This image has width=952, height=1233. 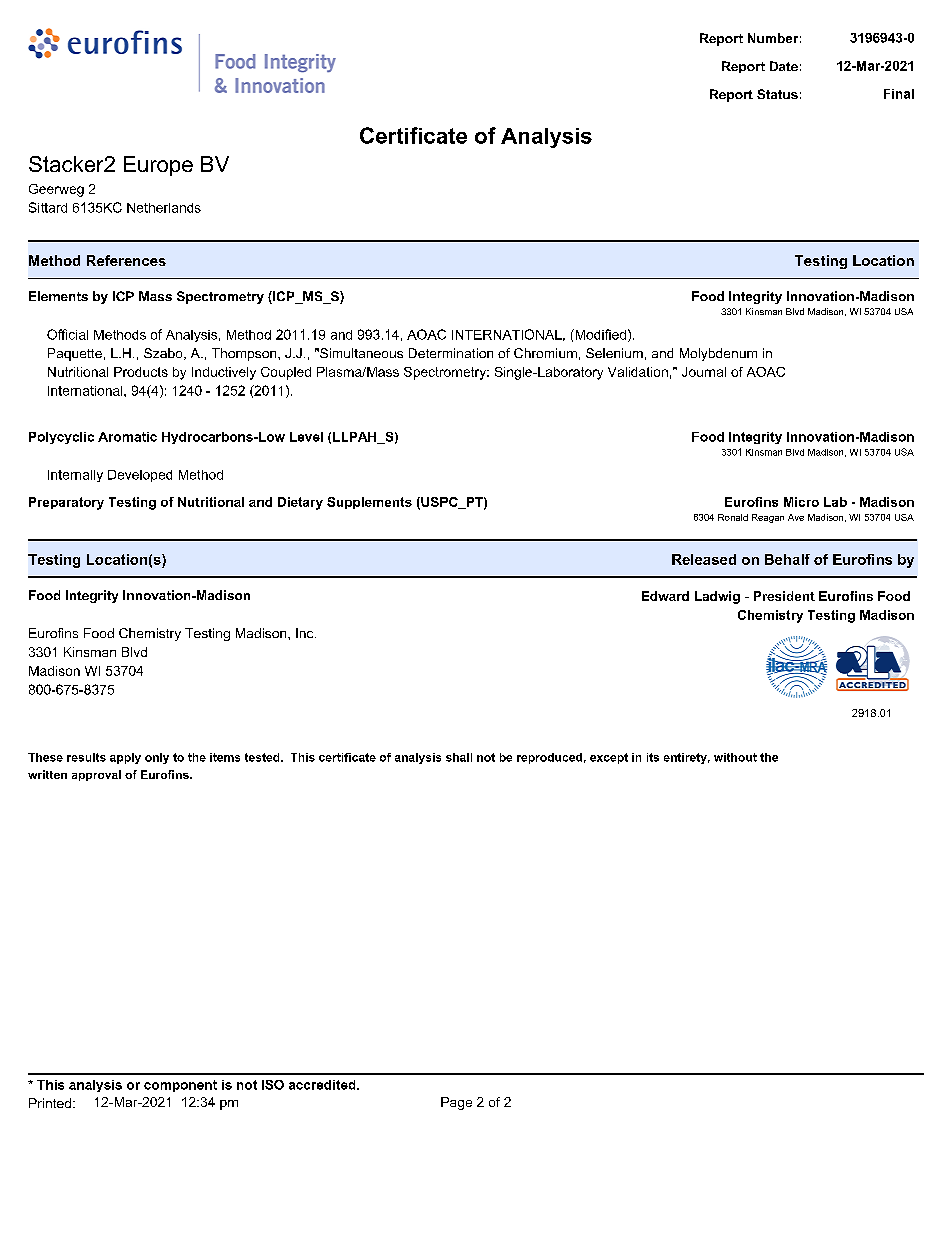 What do you see at coordinates (777, 94) in the image?
I see `Status` at bounding box center [777, 94].
